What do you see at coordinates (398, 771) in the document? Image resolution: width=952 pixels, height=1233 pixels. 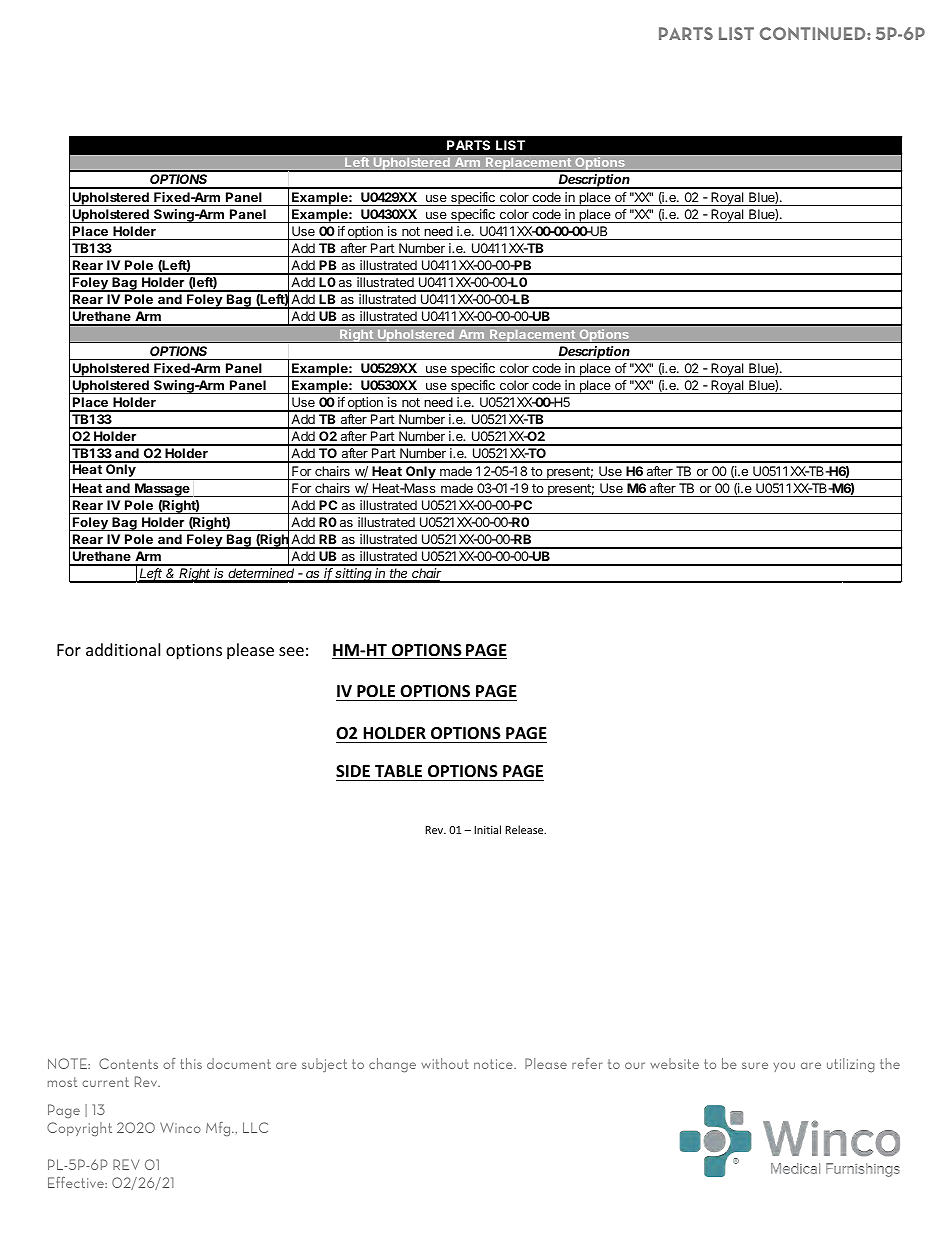 I see `TABLE` at bounding box center [398, 771].
